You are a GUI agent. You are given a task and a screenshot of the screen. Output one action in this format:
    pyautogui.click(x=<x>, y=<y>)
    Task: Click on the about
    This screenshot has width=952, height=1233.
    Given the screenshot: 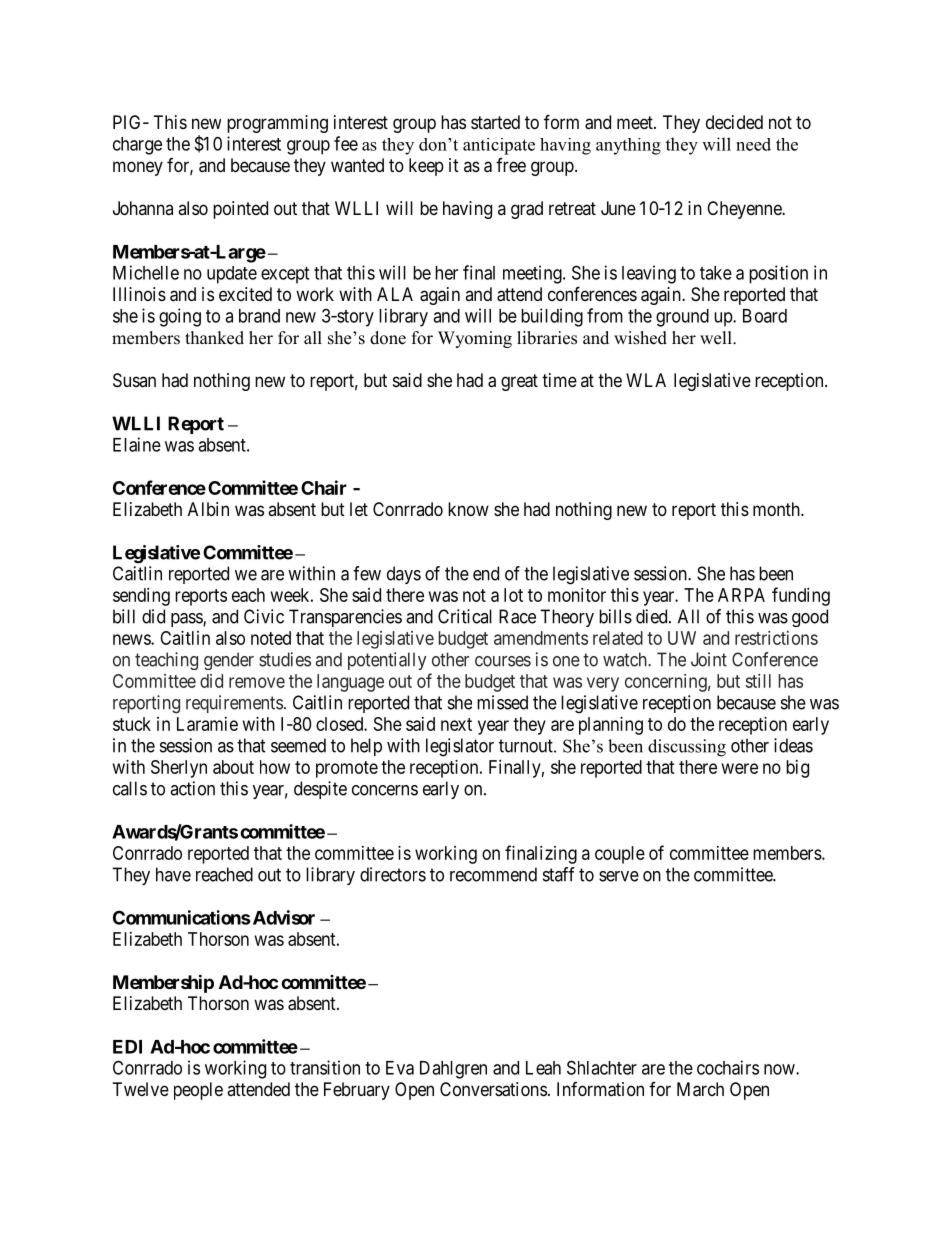 What is the action you would take?
    pyautogui.click(x=233, y=767)
